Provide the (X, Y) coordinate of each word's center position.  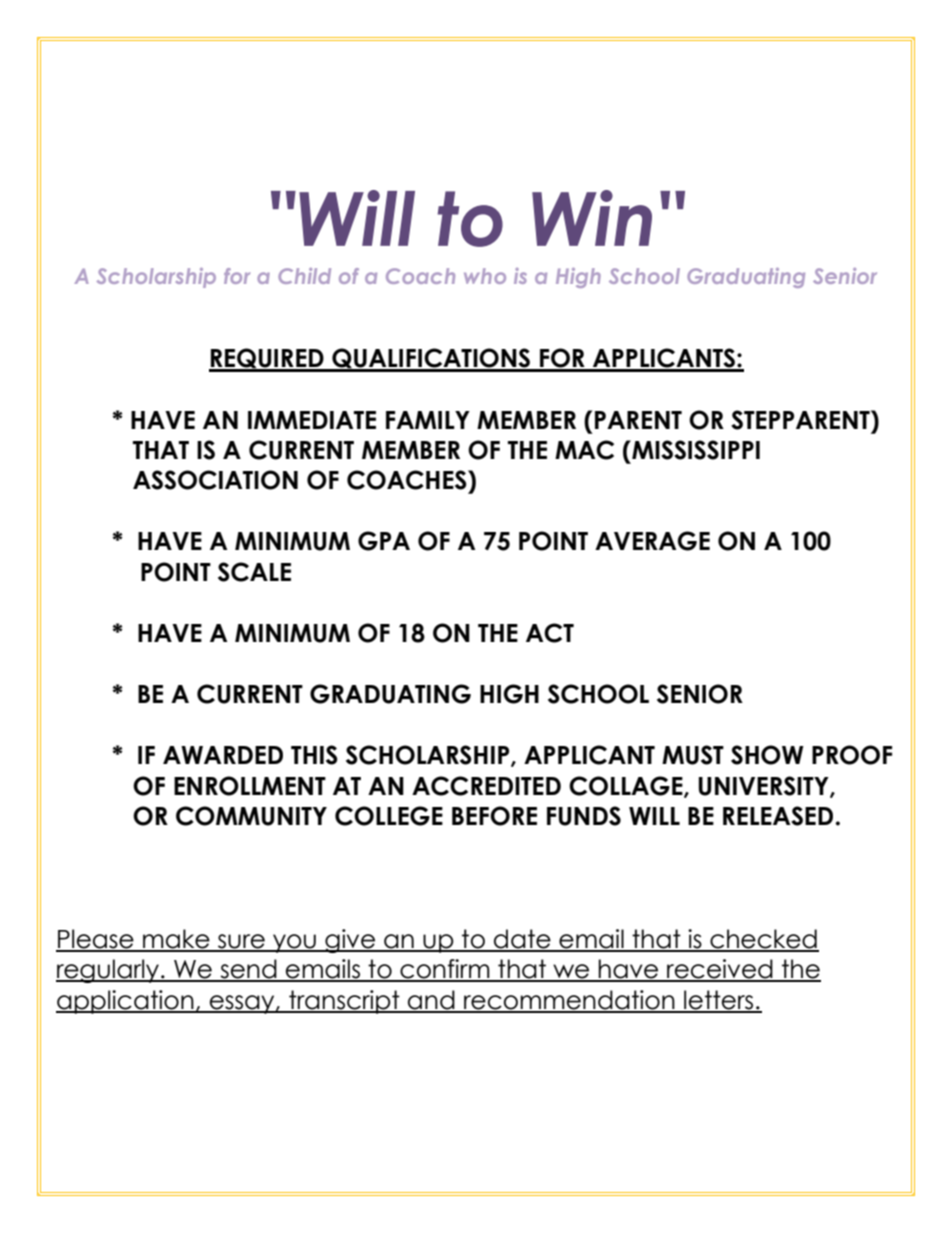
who (485, 276)
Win (592, 218)
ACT (550, 633)
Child (304, 276)
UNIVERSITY (765, 787)
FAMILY (428, 420)
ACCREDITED (486, 786)
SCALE (254, 572)
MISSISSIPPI (695, 450)
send (248, 970)
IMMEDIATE (312, 420)
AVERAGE (652, 541)
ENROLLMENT (250, 786)
